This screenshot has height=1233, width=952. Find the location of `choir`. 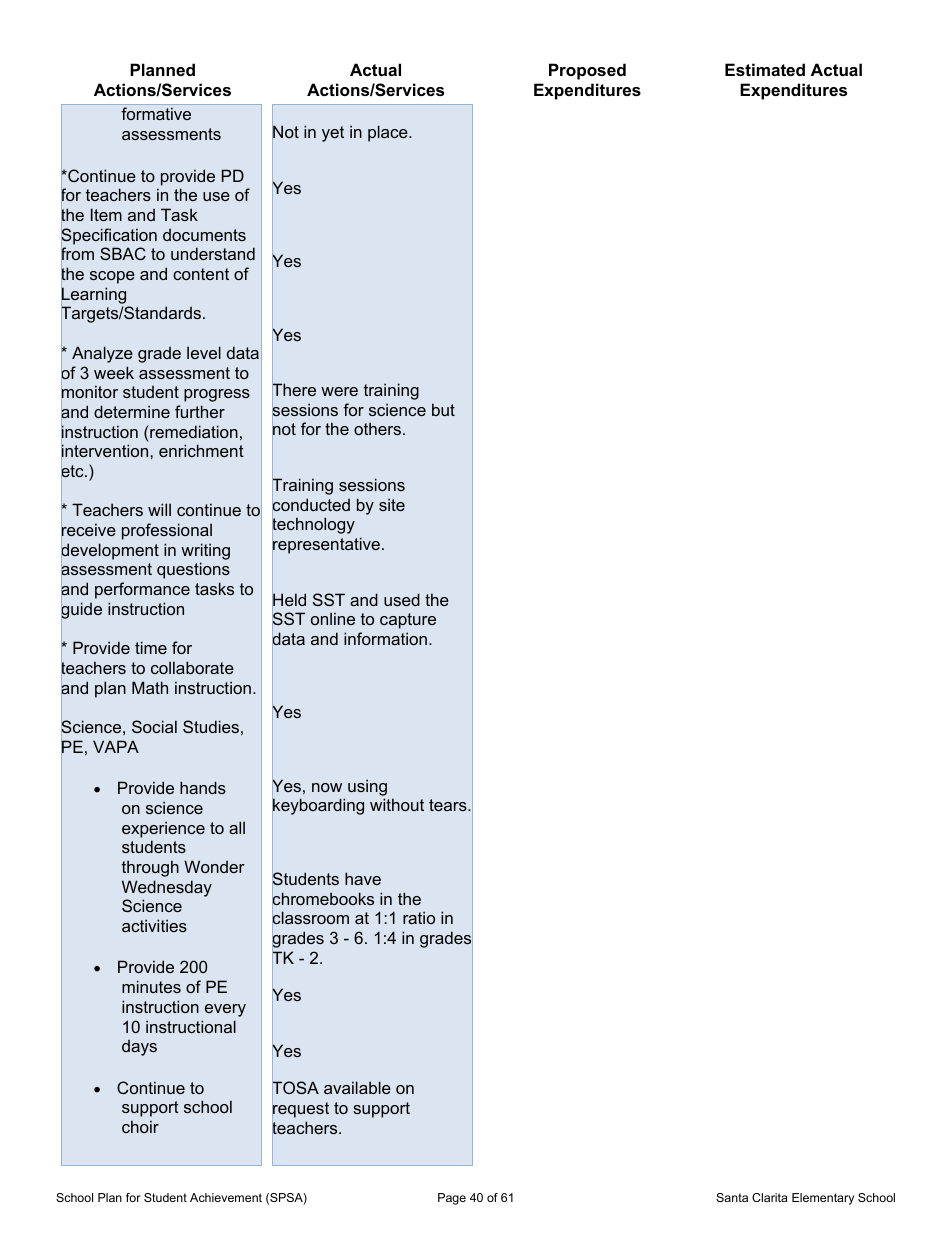

choir is located at coordinates (140, 1126).
